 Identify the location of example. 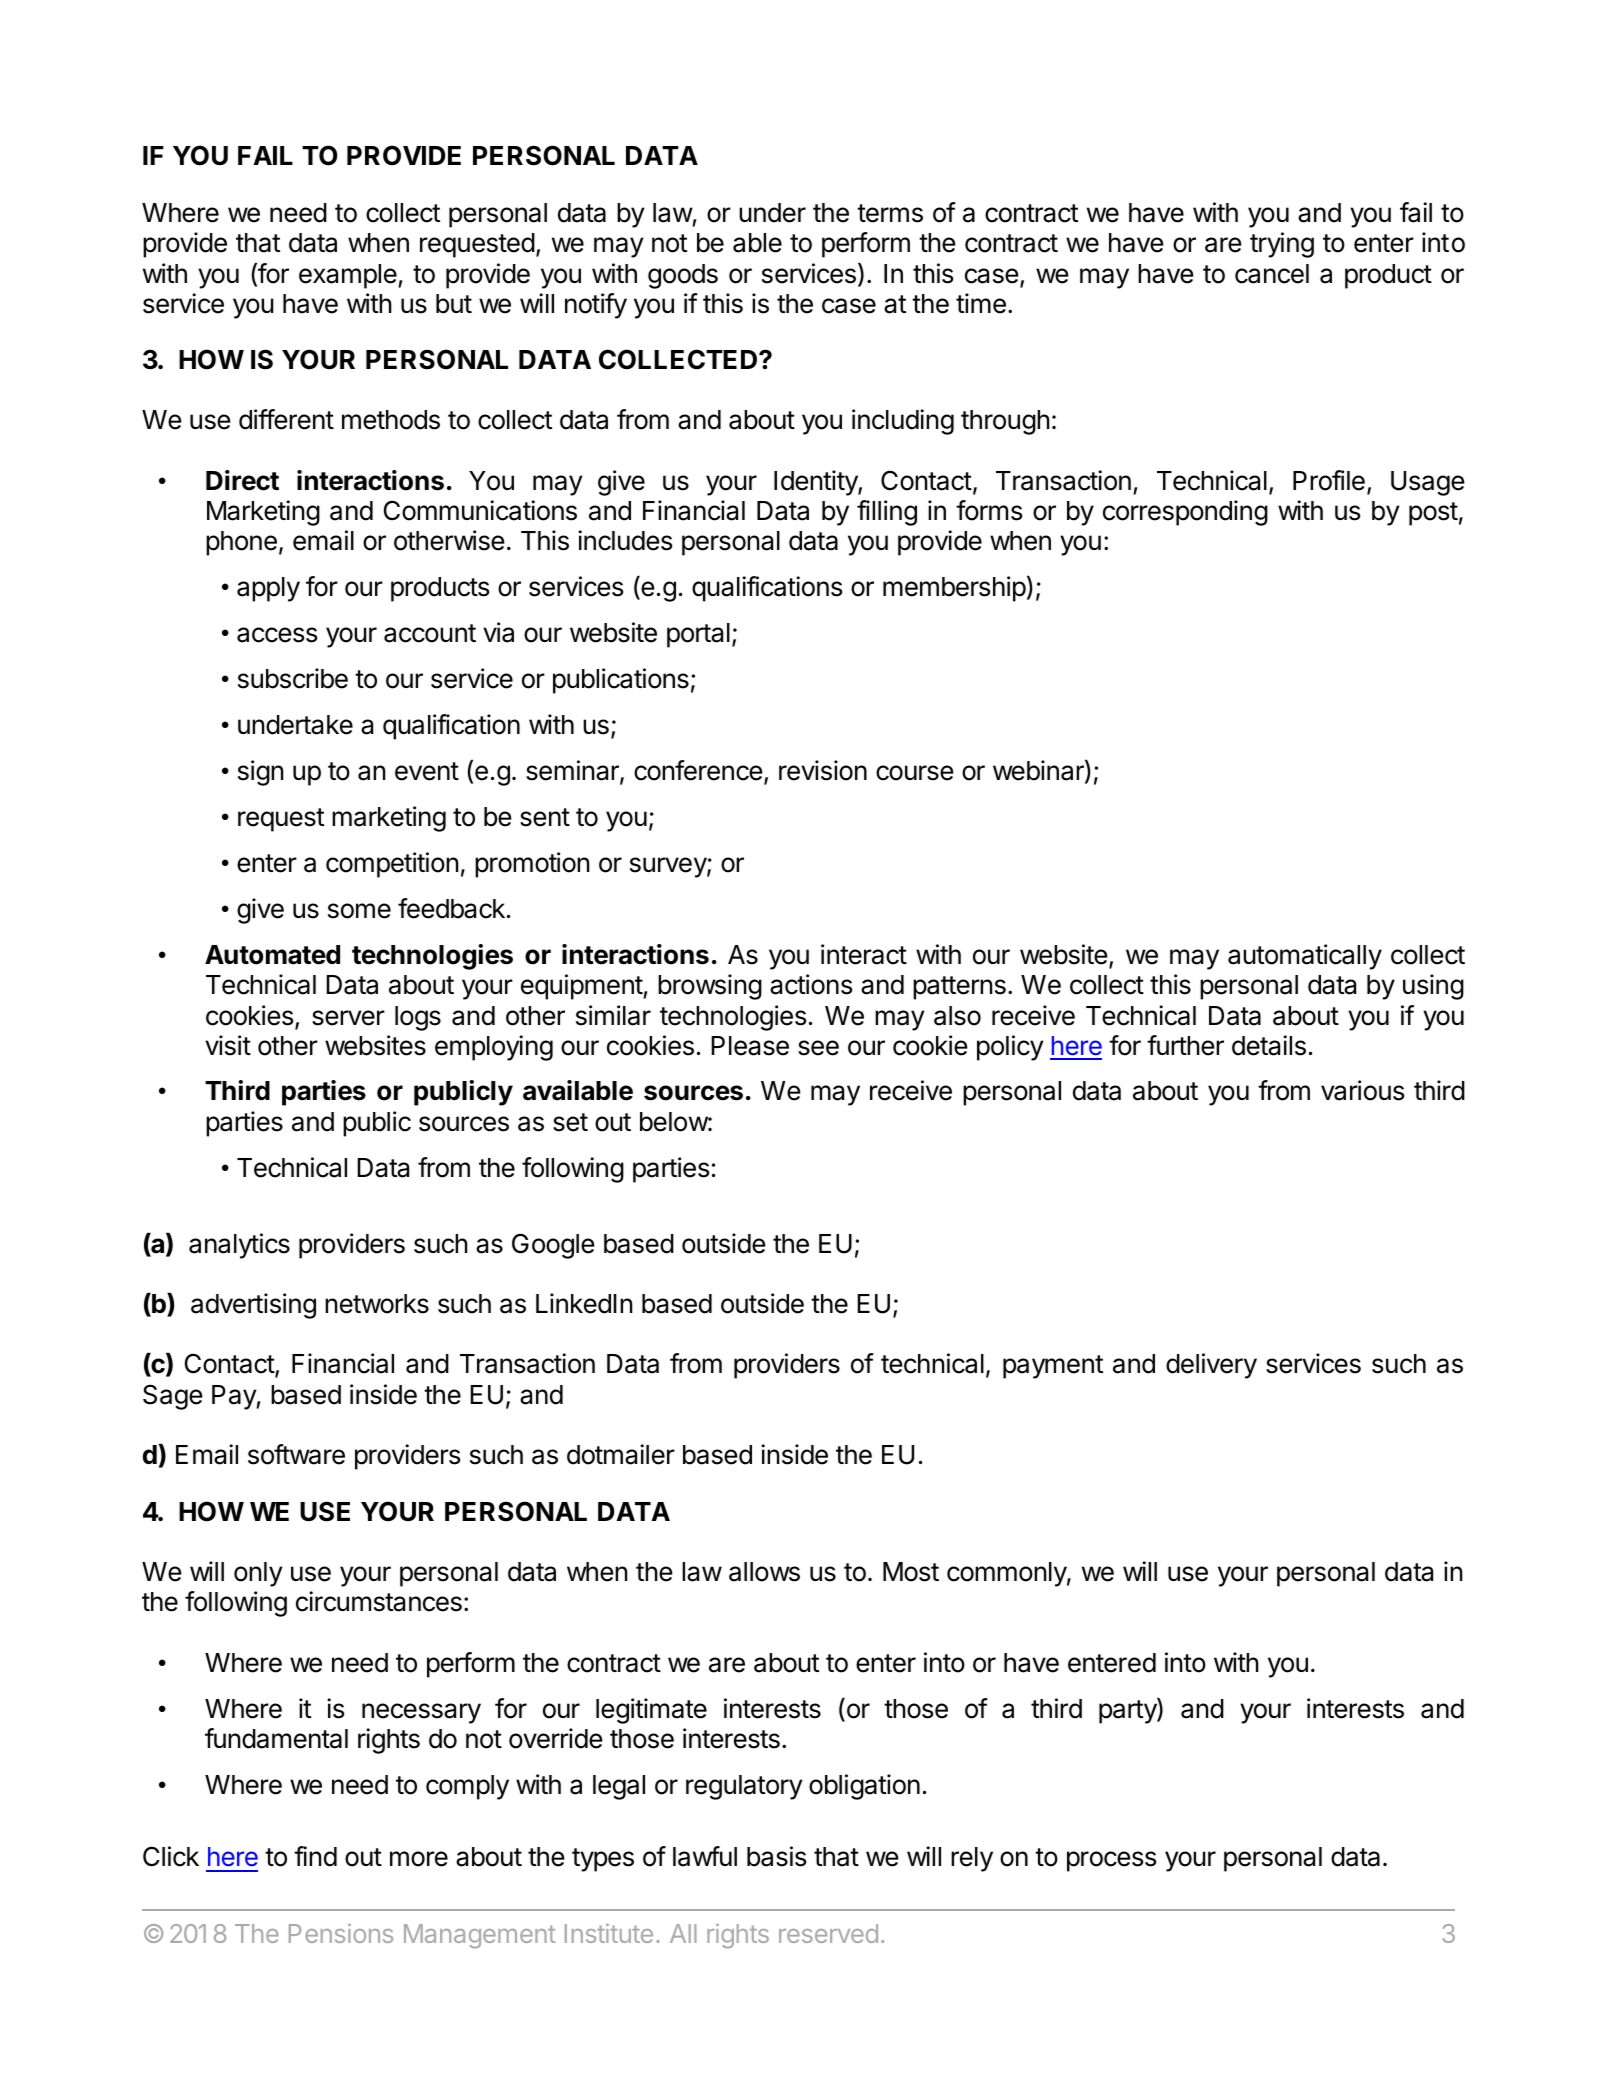
(348, 276).
